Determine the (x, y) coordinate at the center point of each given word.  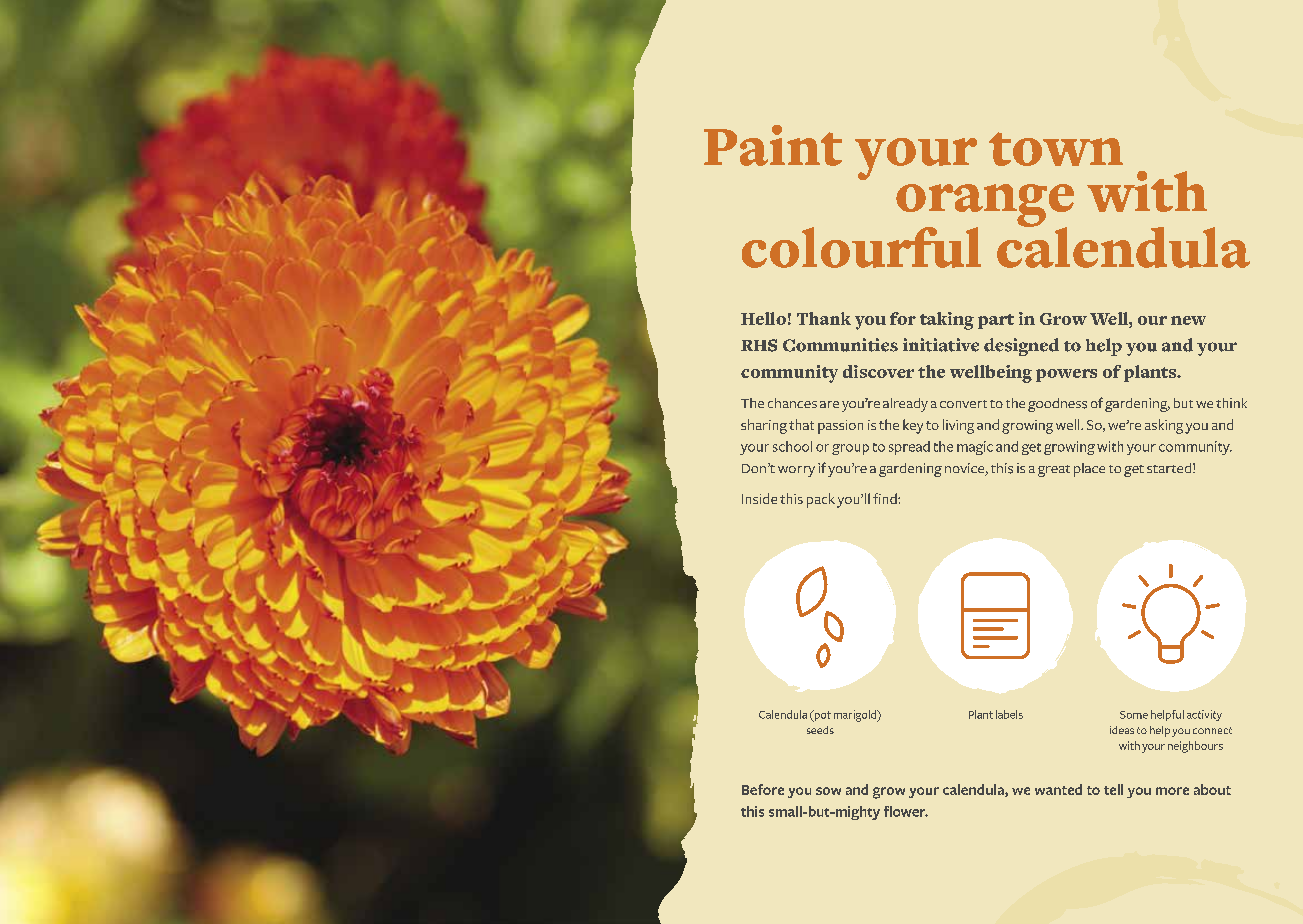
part (996, 321)
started (1169, 468)
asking (1164, 426)
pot (821, 716)
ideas (1122, 730)
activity (1204, 715)
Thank (824, 318)
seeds (820, 730)
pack (821, 500)
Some (1134, 715)
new (1188, 320)
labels (1009, 714)
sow (828, 791)
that (801, 424)
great (1054, 471)
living (958, 426)
